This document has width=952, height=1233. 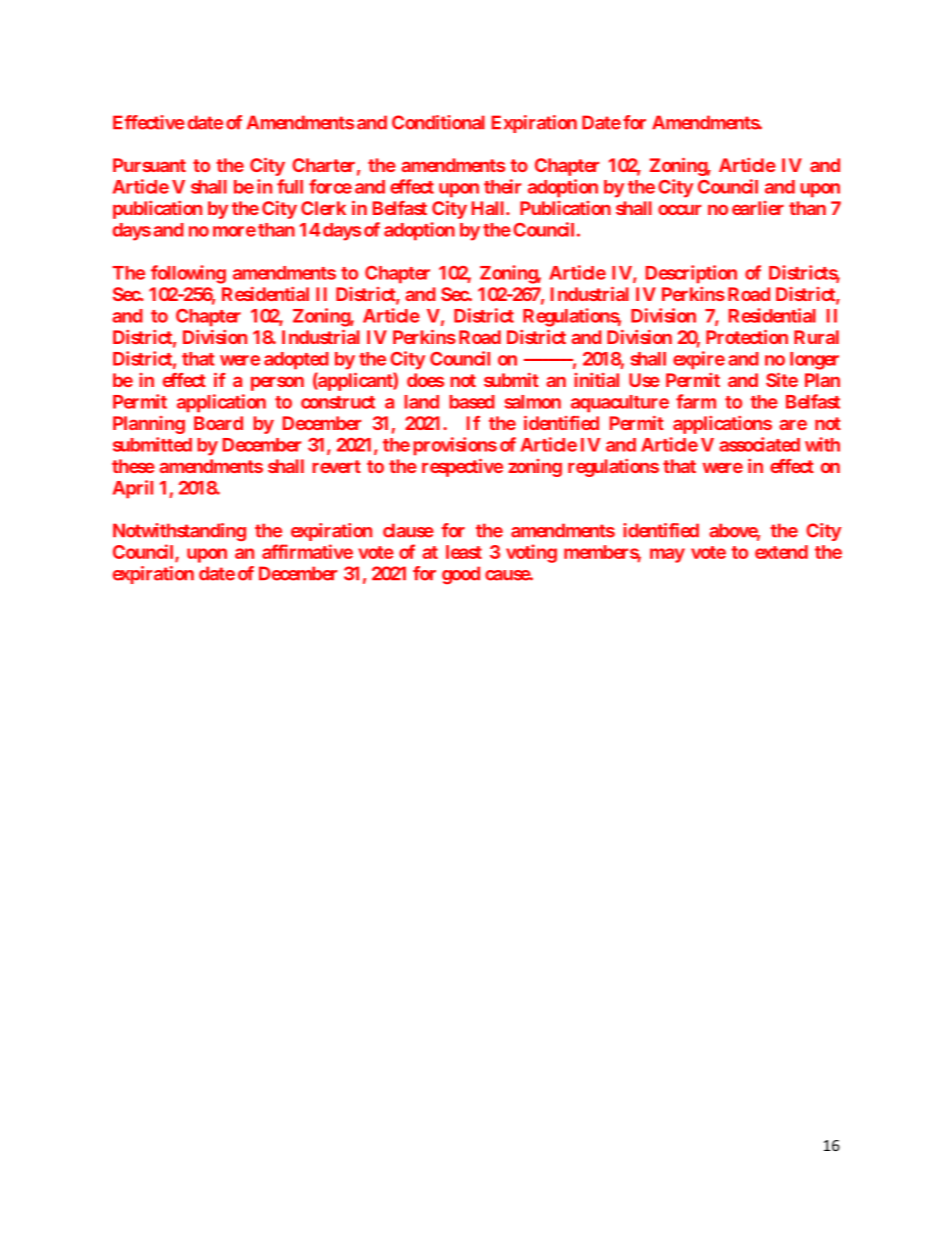 What do you see at coordinates (747, 336) in the document?
I see `Protection` at bounding box center [747, 336].
